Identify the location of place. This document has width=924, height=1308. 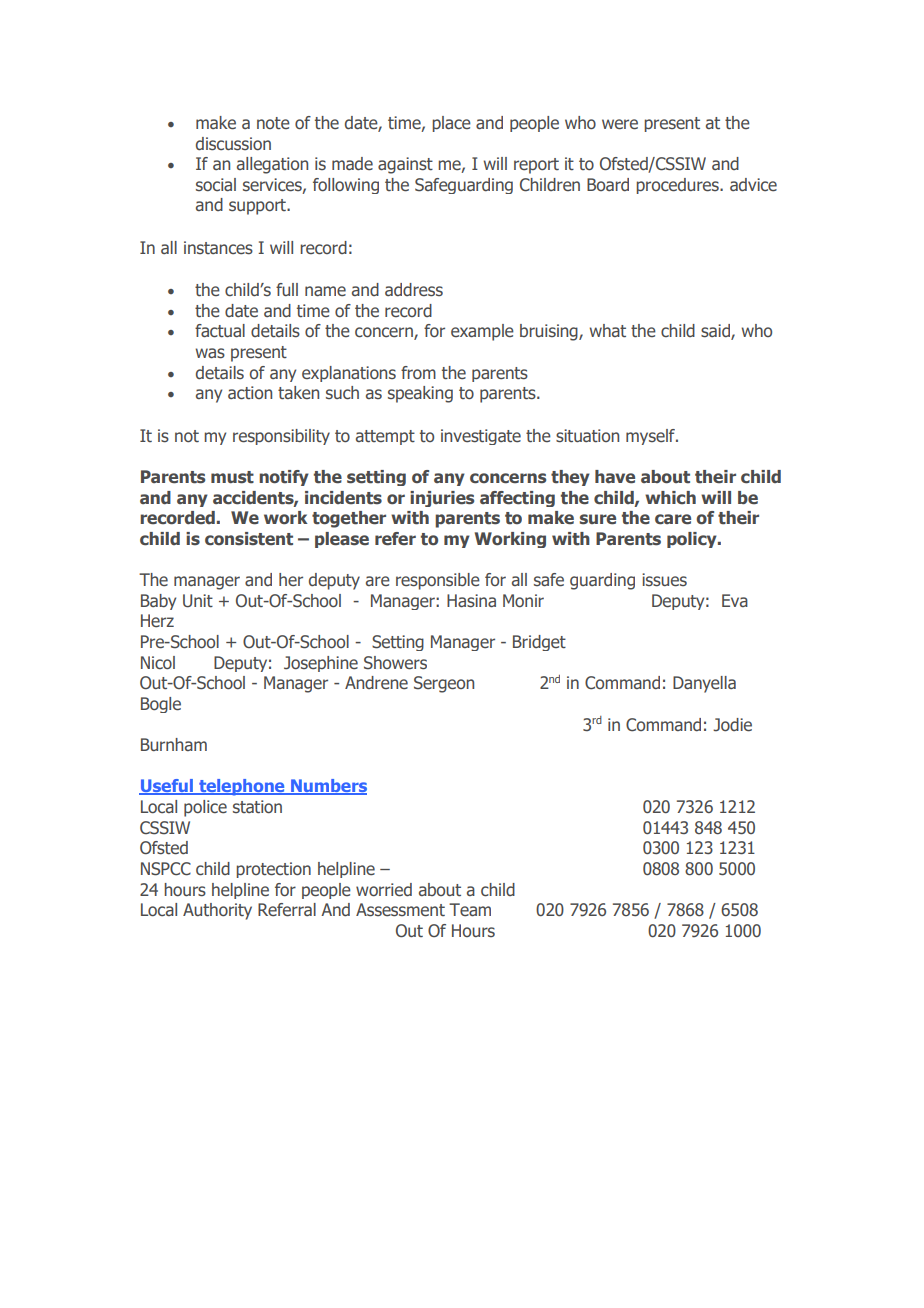
(451, 124).
